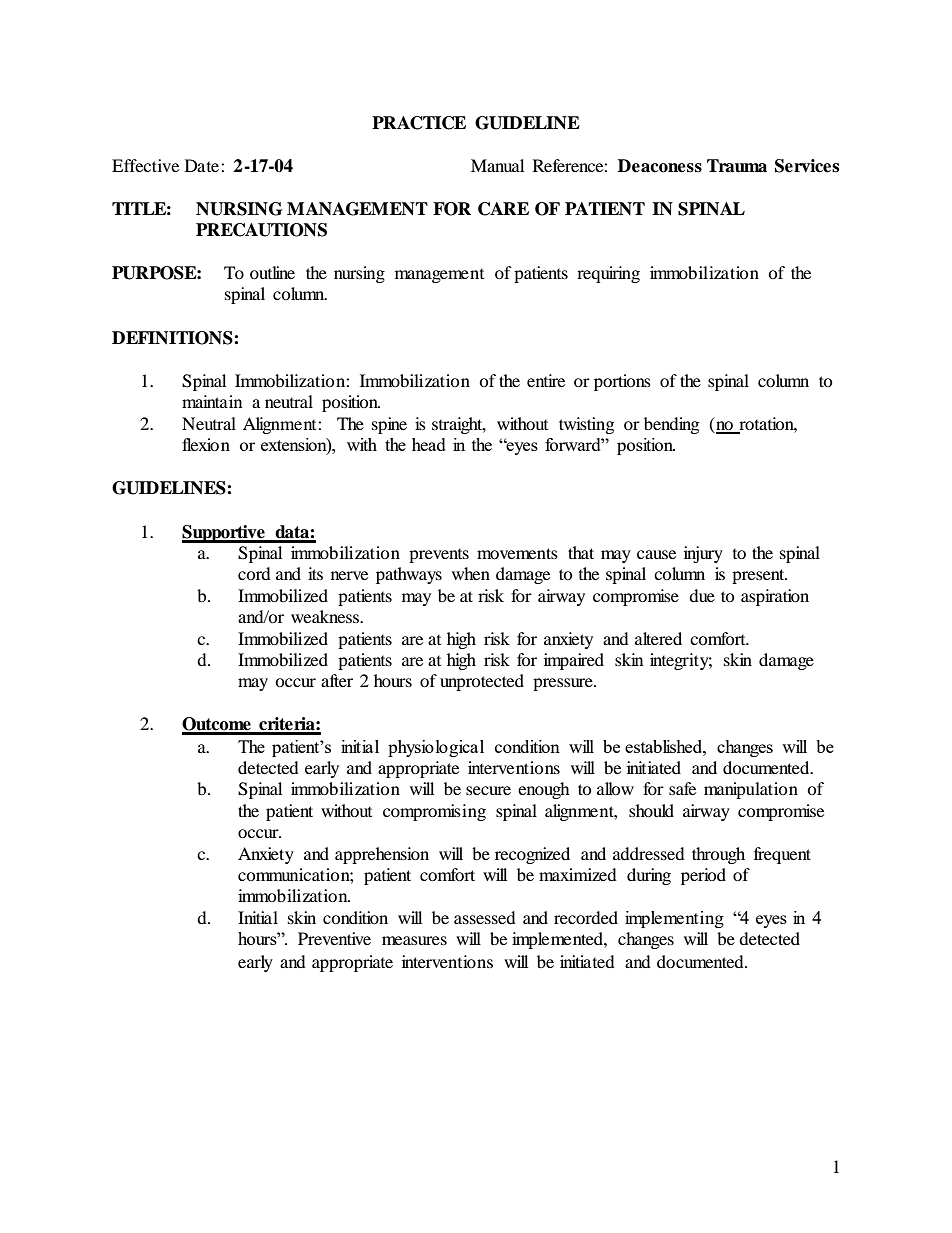  Describe the element at coordinates (737, 166) in the page. I see `Trauma` at that location.
